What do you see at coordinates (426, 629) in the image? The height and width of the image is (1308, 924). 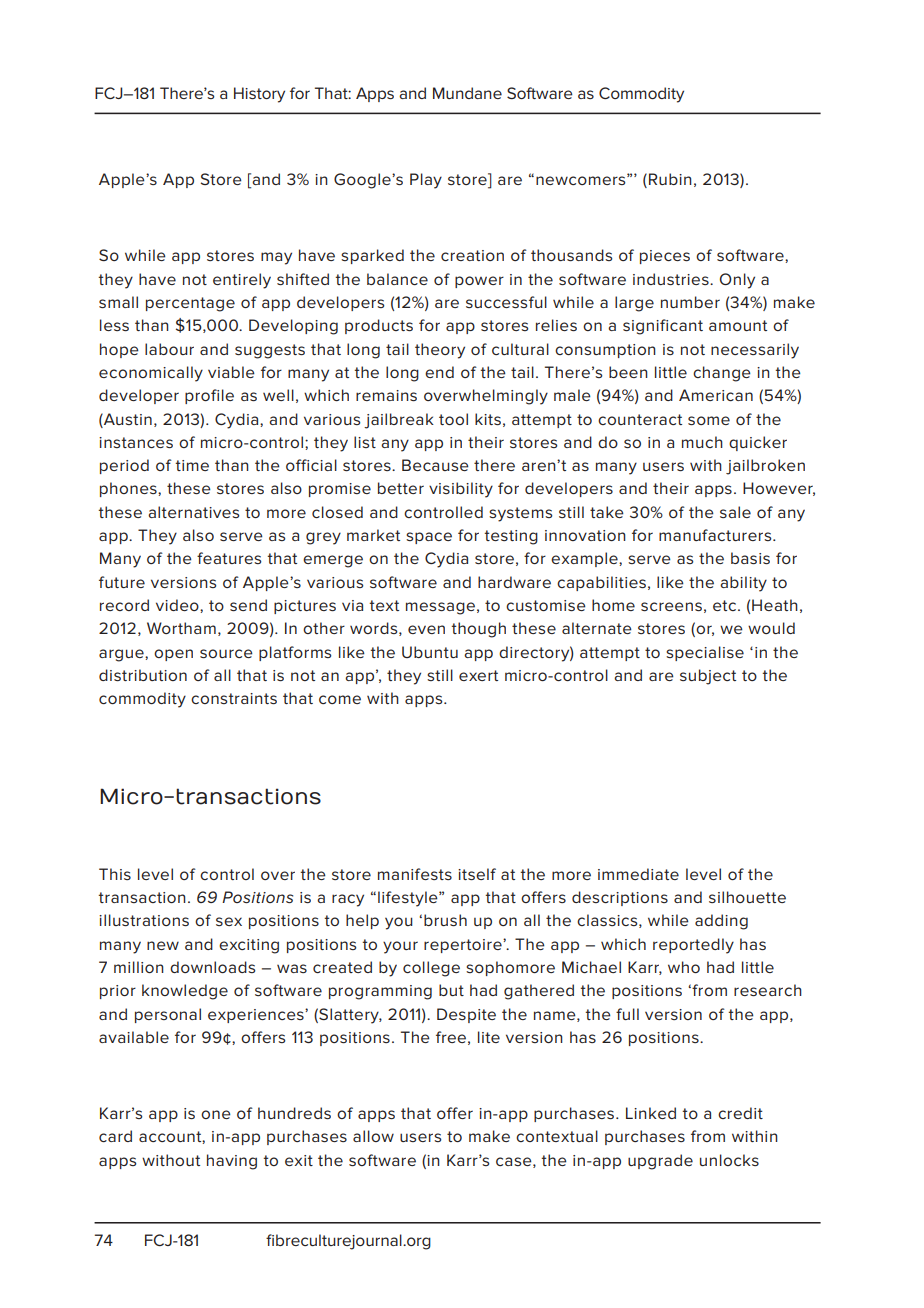 I see `even` at bounding box center [426, 629].
